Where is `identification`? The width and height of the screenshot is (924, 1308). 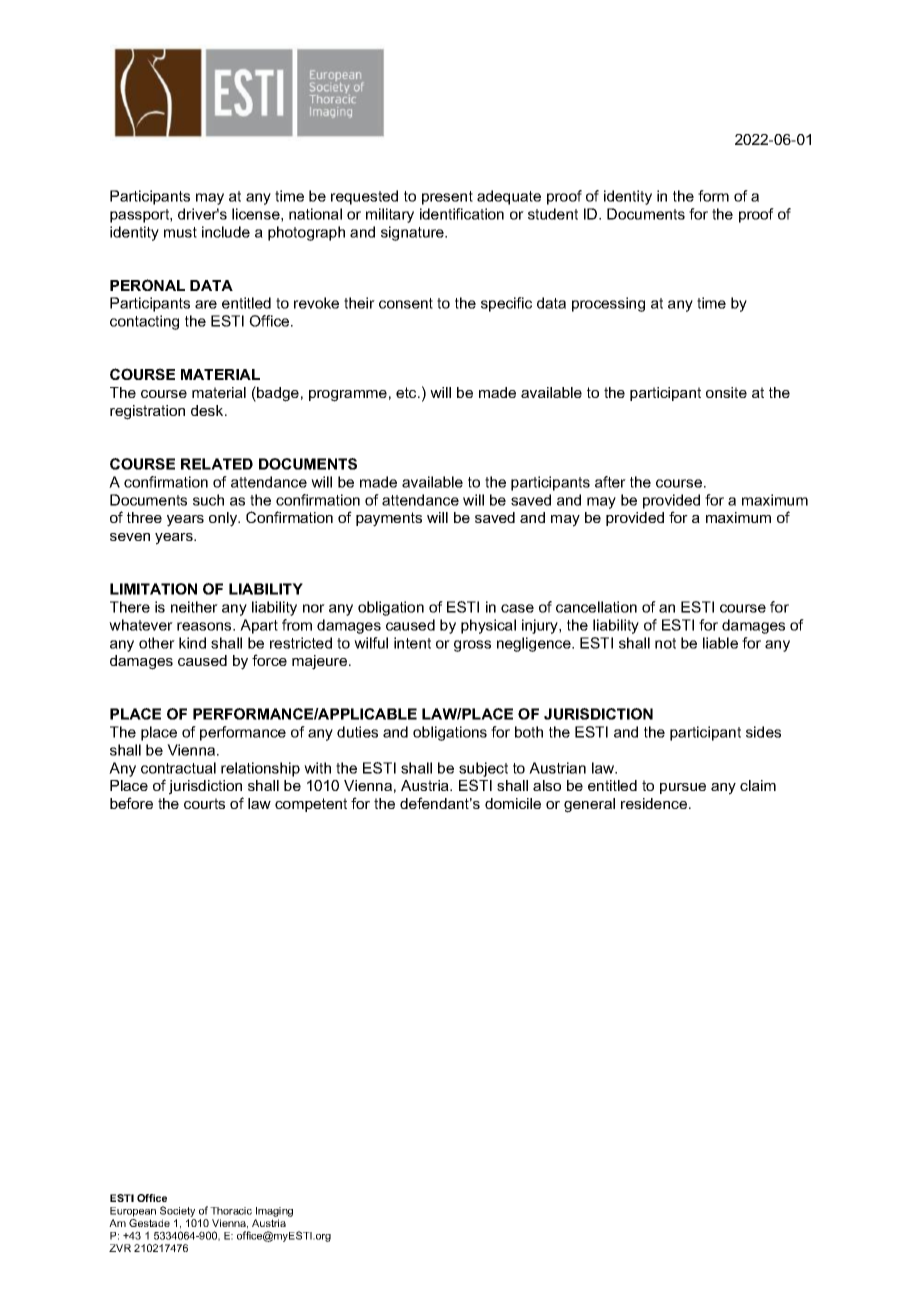
identification is located at coordinates (462, 214).
